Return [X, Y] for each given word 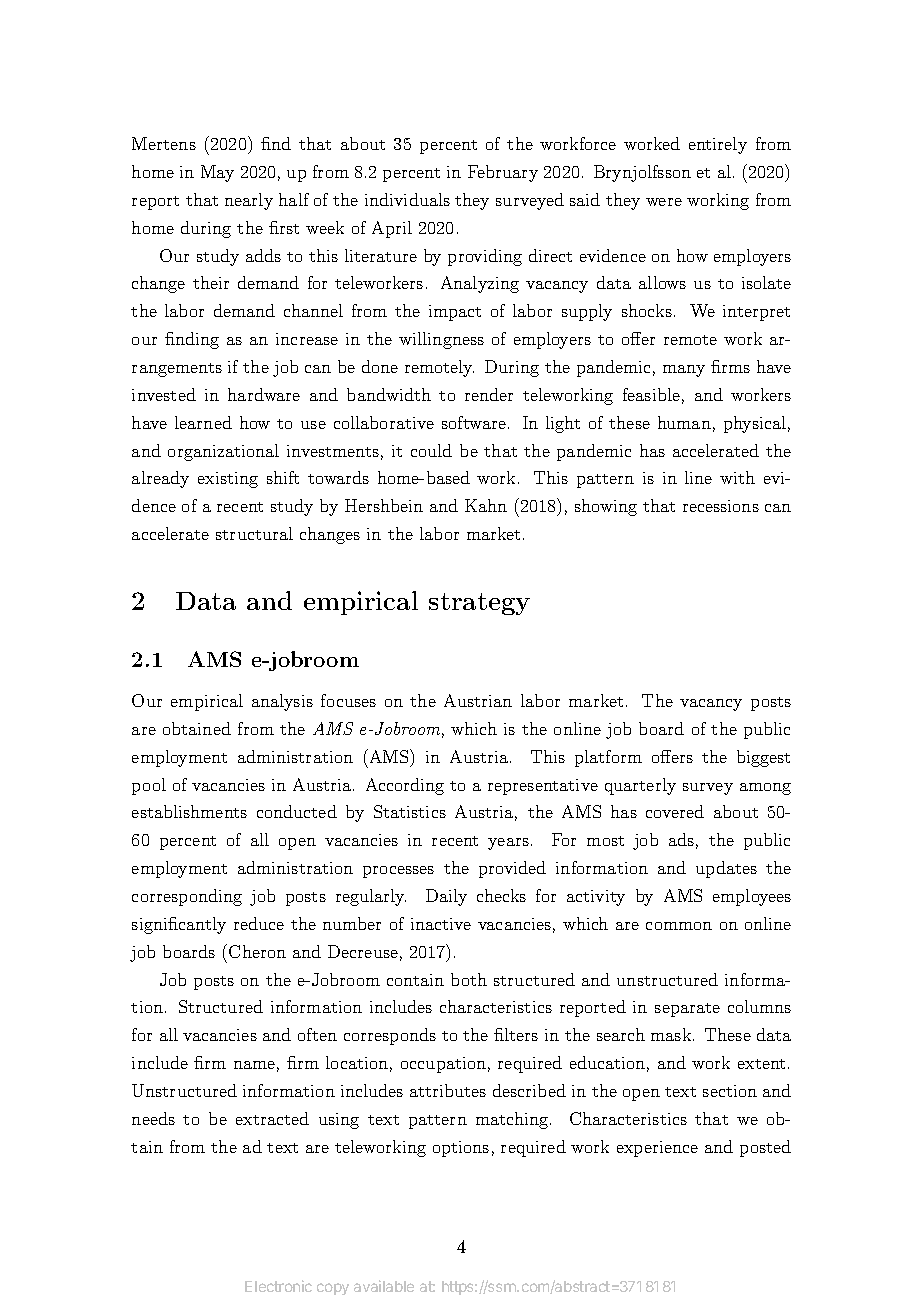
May [217, 173]
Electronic [278, 1286]
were [664, 202]
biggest [763, 758]
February [503, 173]
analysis [282, 702]
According [405, 786]
